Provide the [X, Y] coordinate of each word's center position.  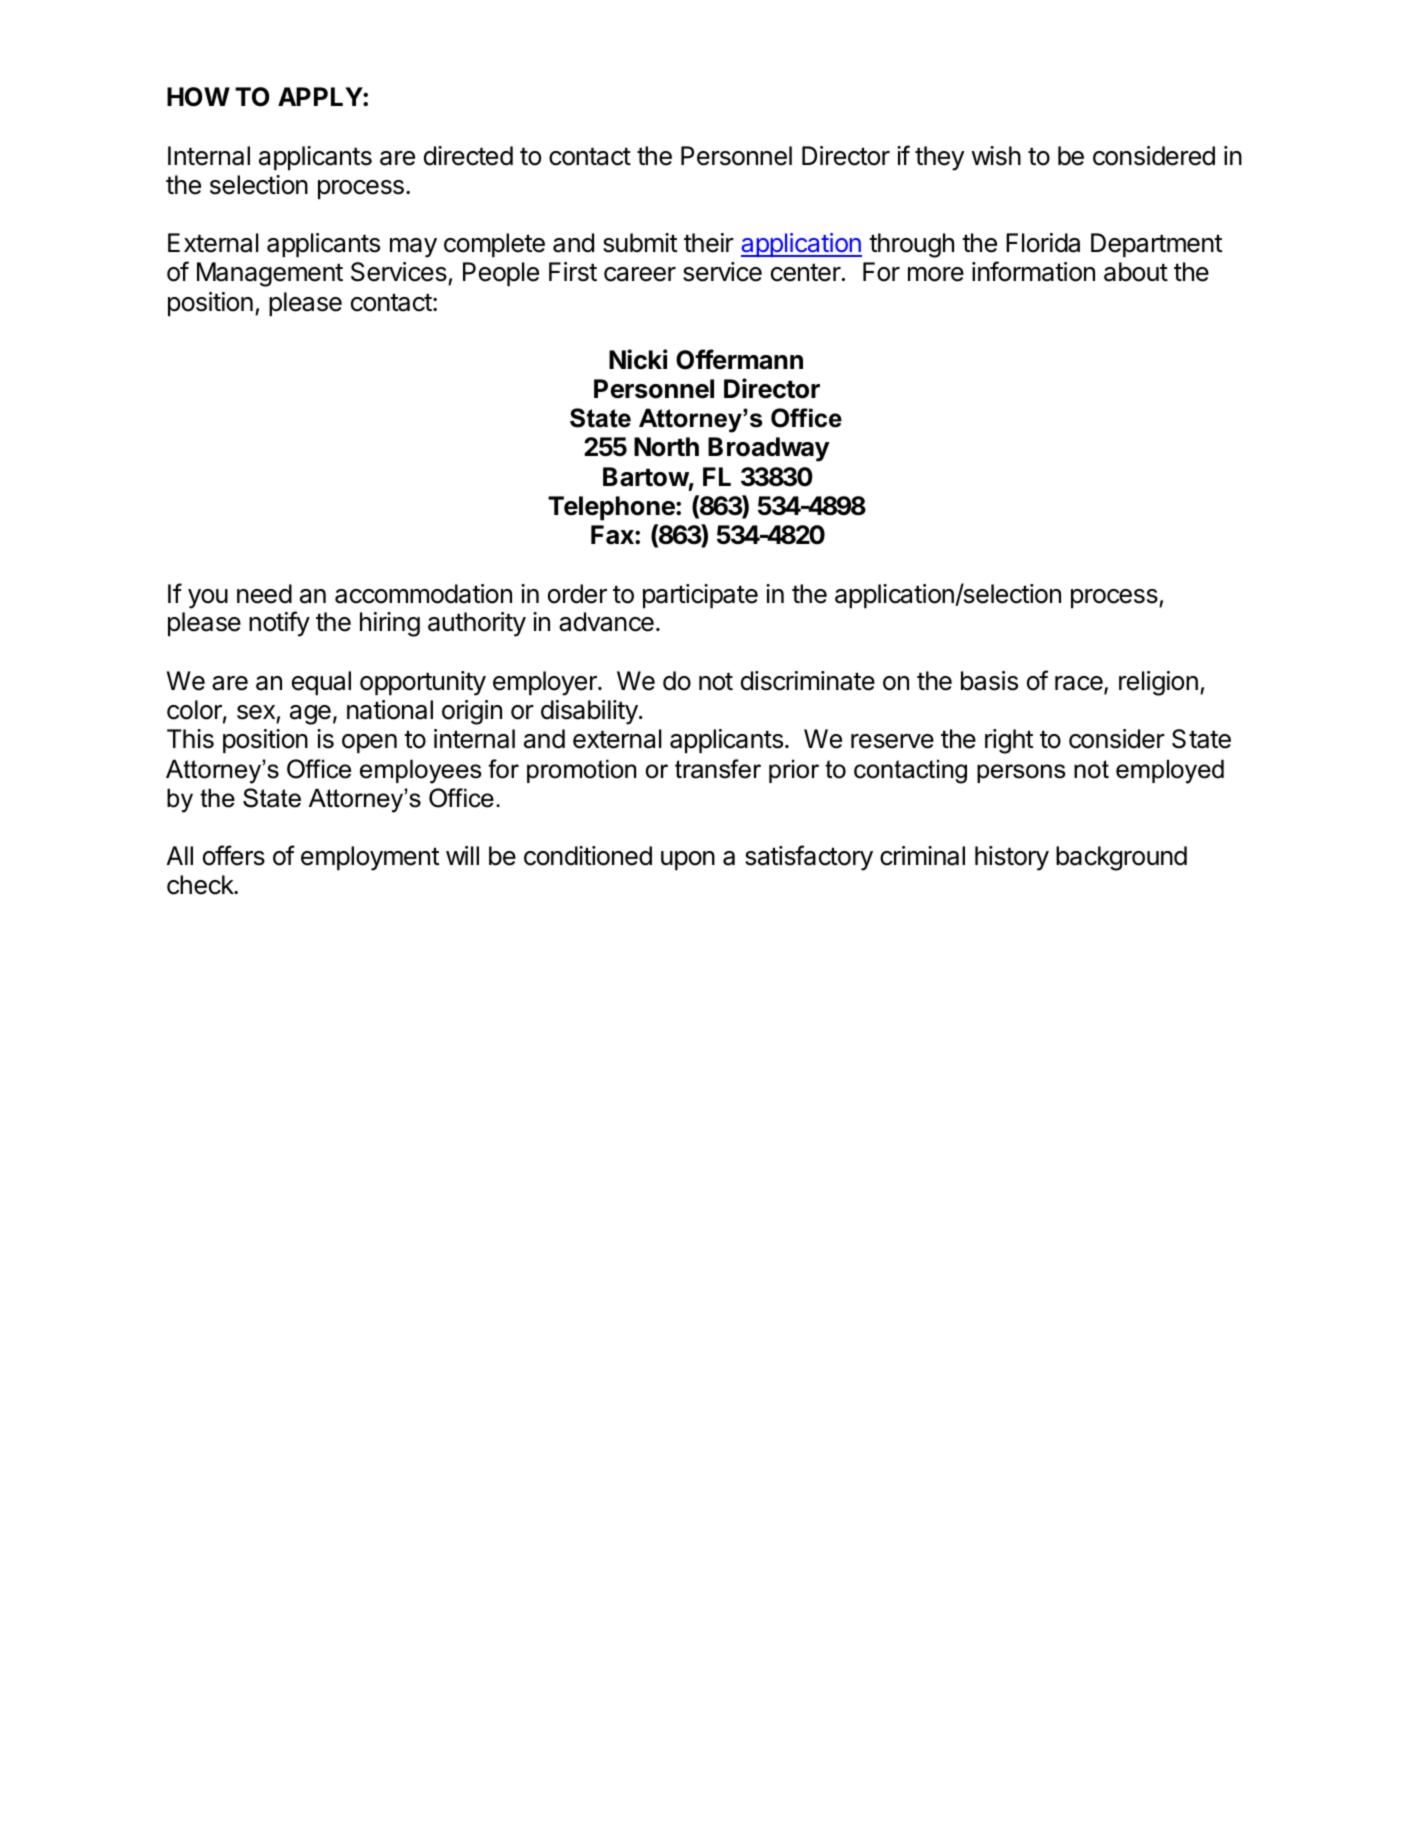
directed [468, 156]
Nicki [638, 359]
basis [989, 681]
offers [234, 855]
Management [270, 274]
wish [996, 156]
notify [279, 624]
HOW [198, 97]
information [1033, 271]
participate [700, 596]
